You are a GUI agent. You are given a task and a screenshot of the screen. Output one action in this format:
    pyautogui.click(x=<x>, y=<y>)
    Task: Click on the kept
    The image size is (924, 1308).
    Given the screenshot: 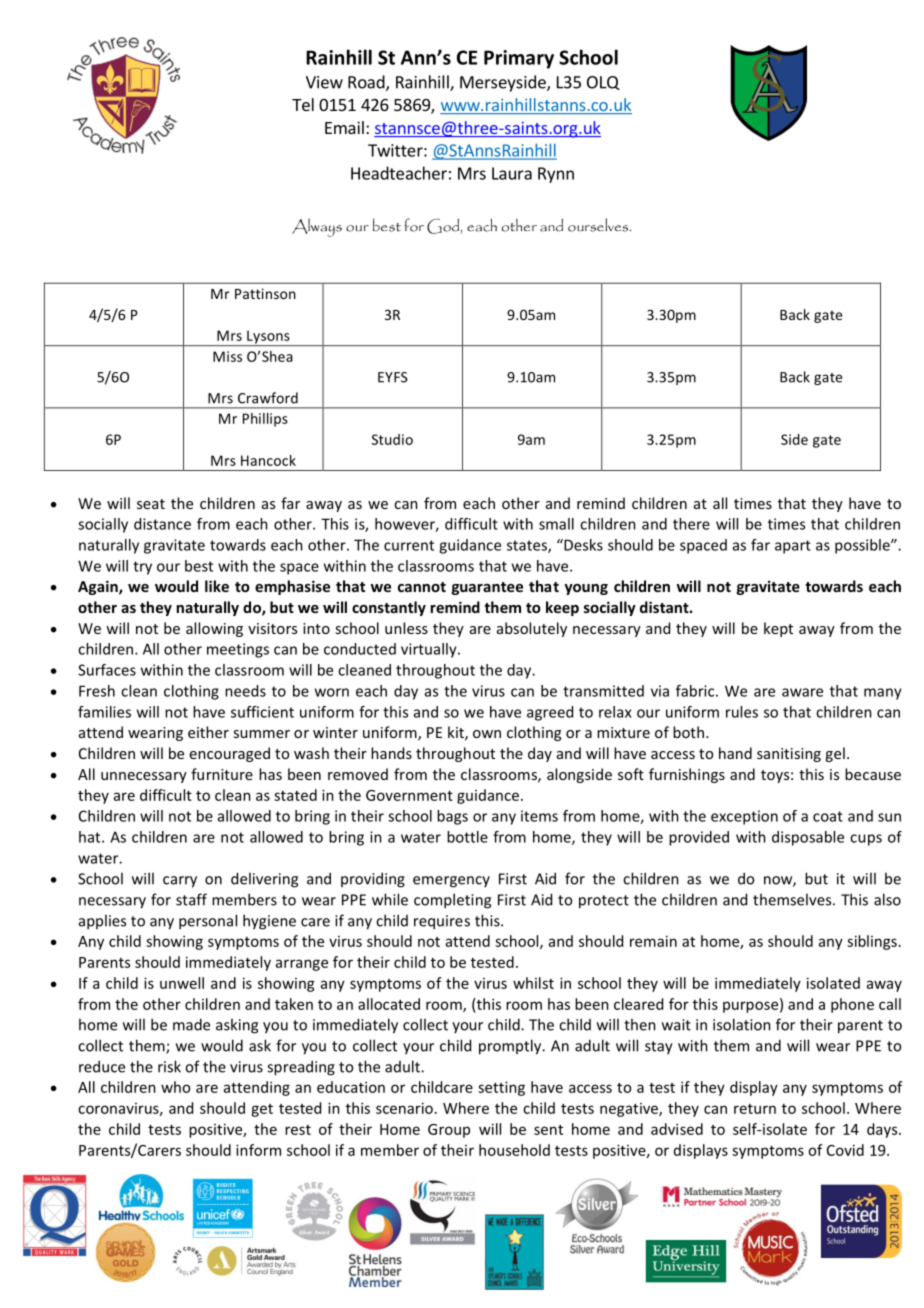 What is the action you would take?
    pyautogui.click(x=778, y=629)
